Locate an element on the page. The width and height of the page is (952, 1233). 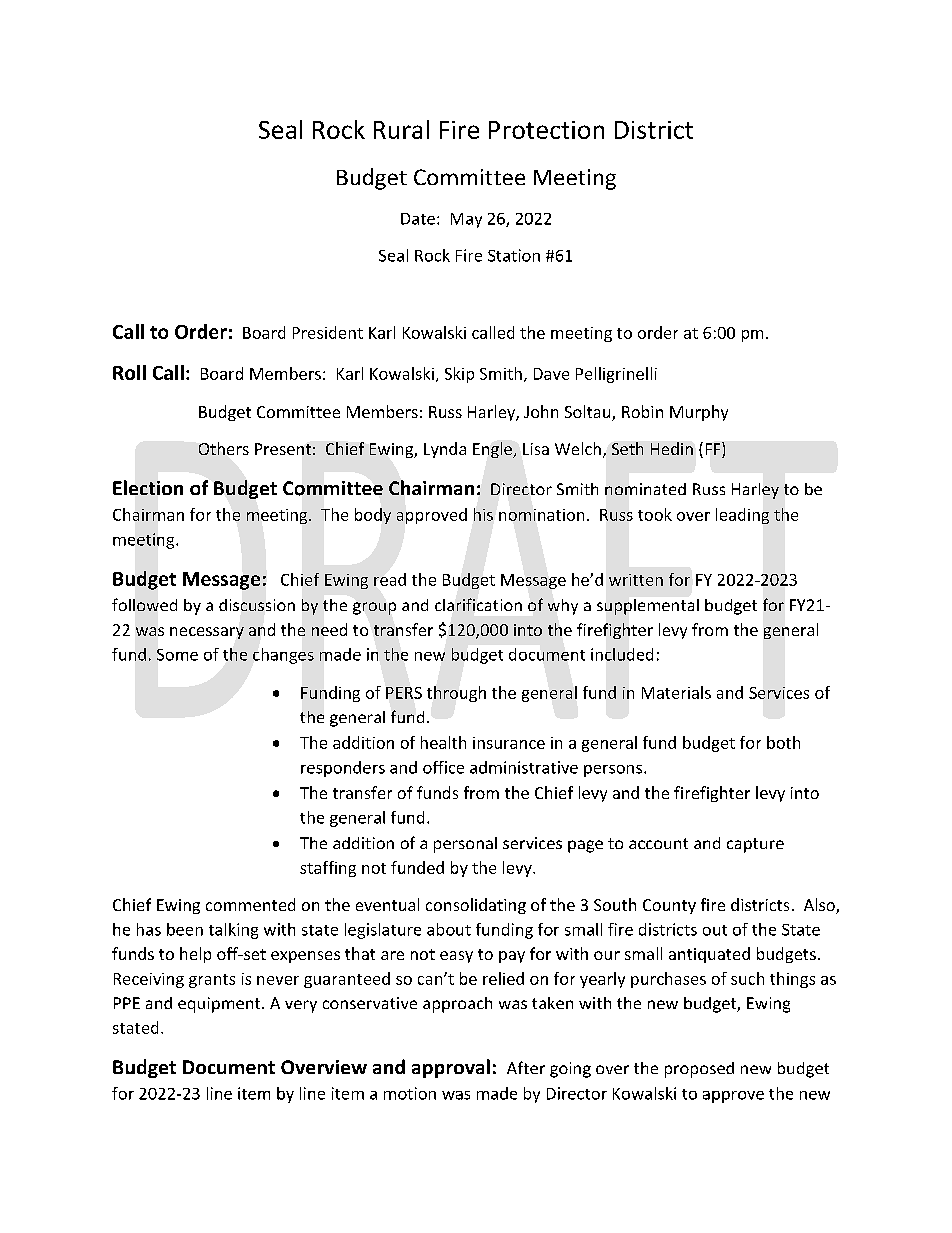
both is located at coordinates (783, 742).
